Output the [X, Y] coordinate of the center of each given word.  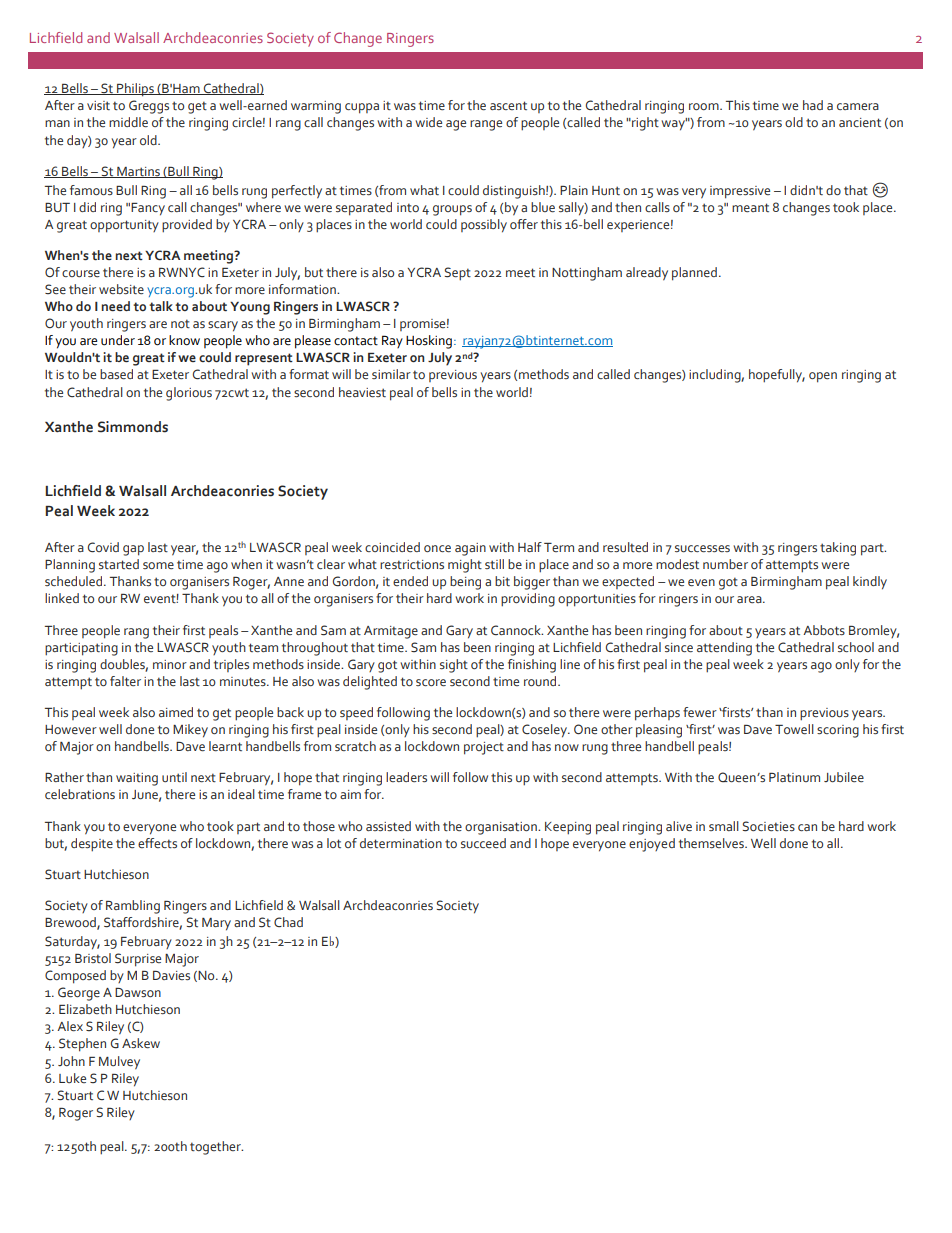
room [705, 106]
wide [428, 122]
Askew [141, 1043]
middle [128, 122]
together [216, 1148]
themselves [712, 843]
